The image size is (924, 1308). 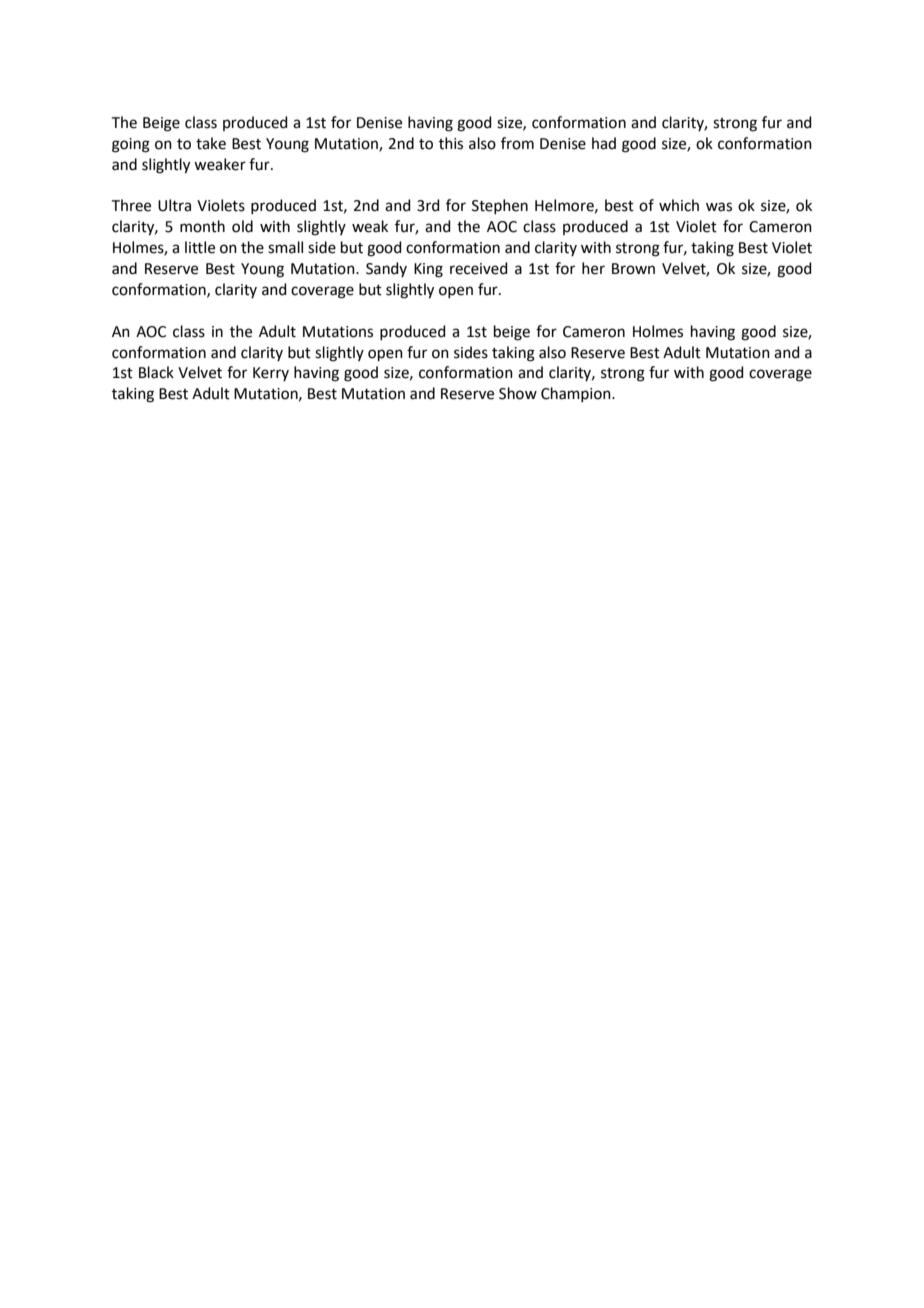 What do you see at coordinates (211, 143) in the screenshot?
I see `take` at bounding box center [211, 143].
